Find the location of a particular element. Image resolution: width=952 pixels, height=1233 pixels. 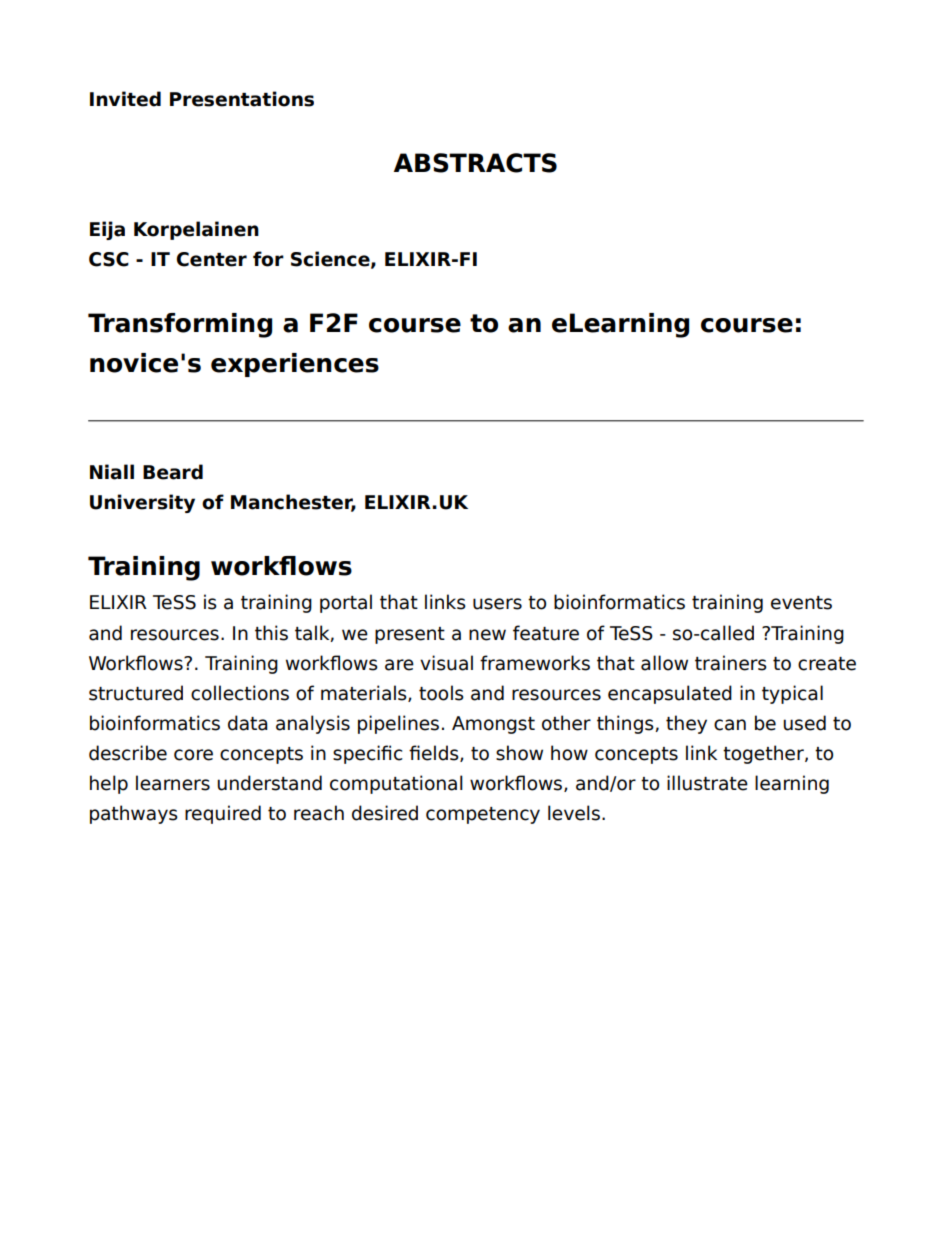

feature is located at coordinates (546, 633).
